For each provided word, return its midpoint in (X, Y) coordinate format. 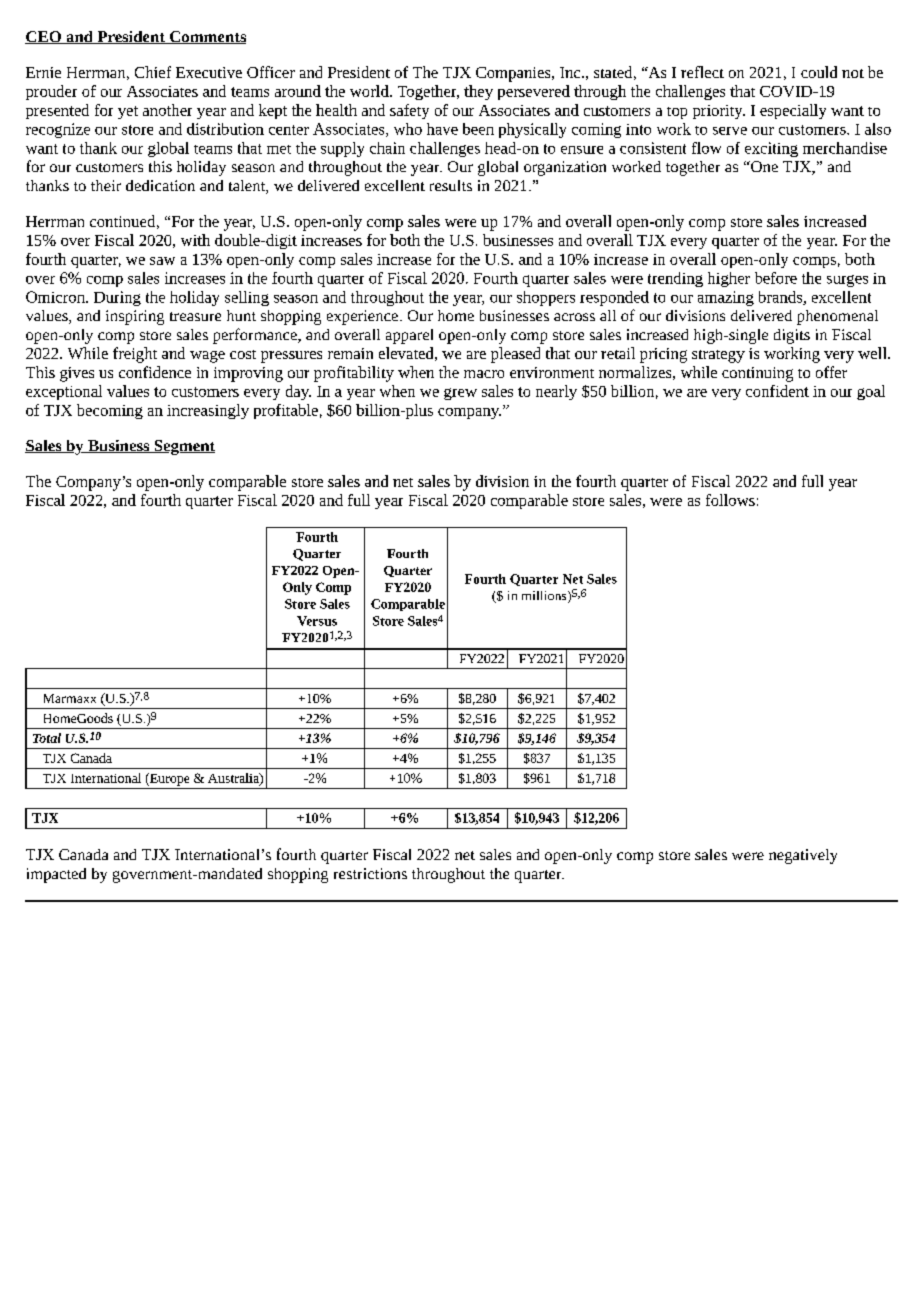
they (478, 92)
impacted (56, 875)
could (819, 72)
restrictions (370, 873)
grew (460, 394)
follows (730, 500)
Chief (153, 72)
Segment (183, 447)
